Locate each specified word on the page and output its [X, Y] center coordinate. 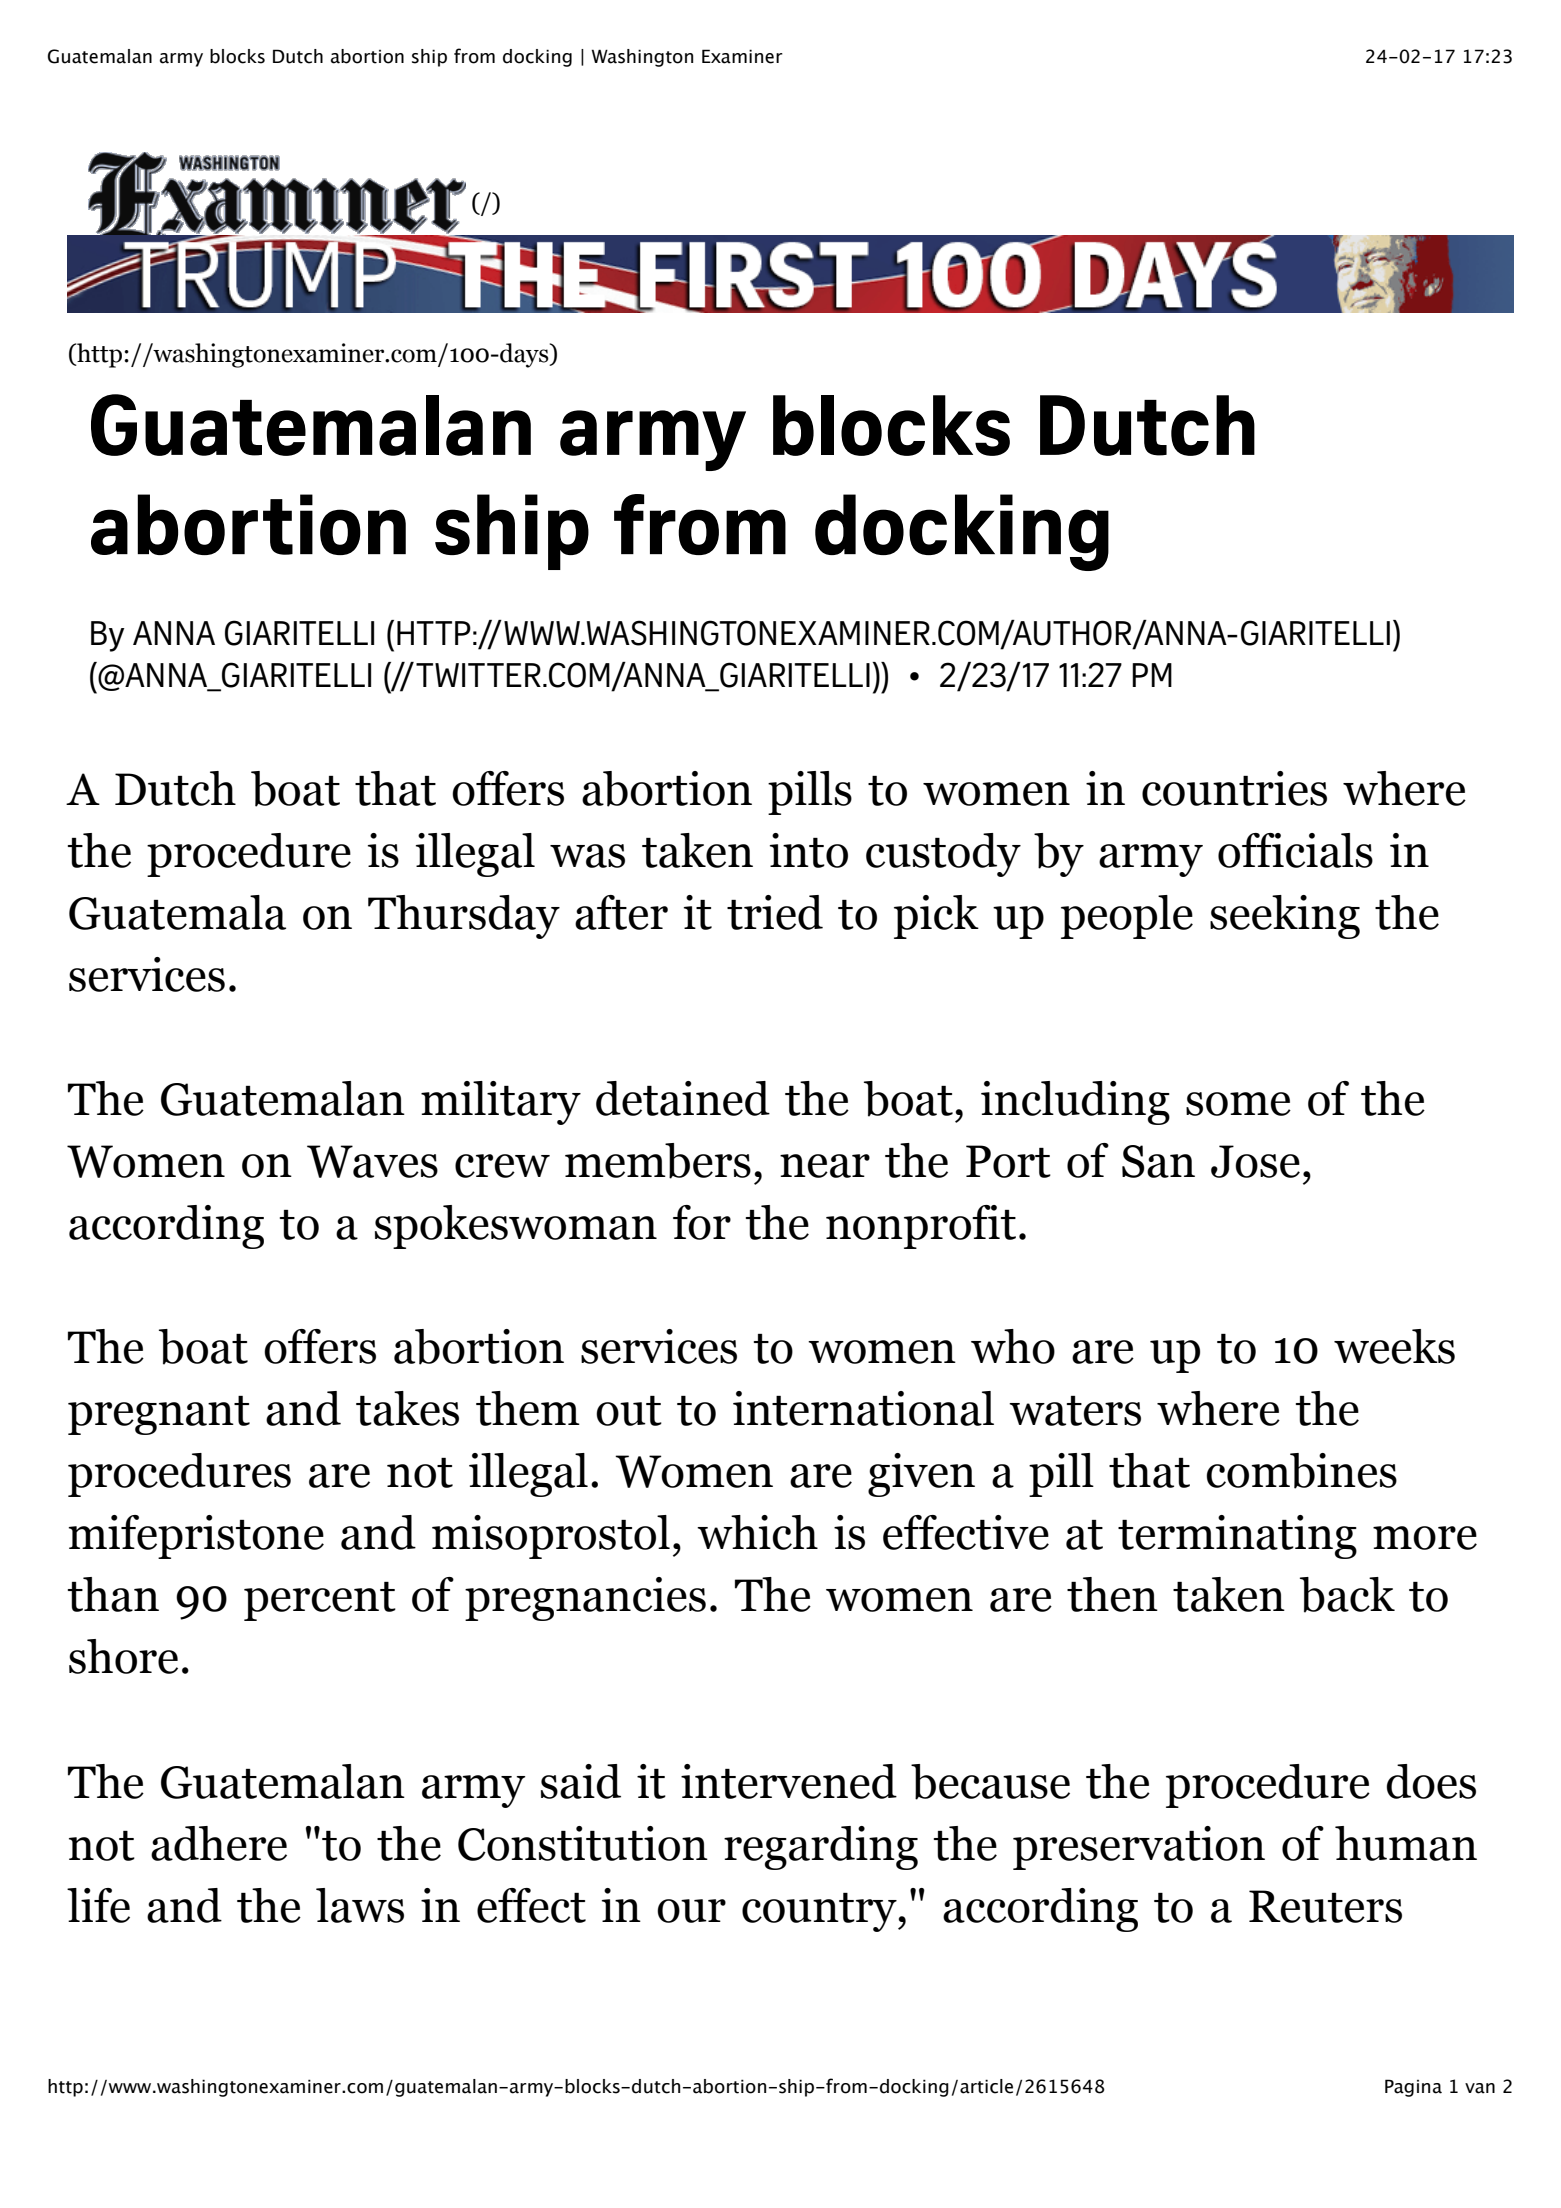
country [820, 1912]
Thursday [464, 917]
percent [320, 1601]
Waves [372, 1161]
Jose [1255, 1161]
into [809, 850]
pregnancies [585, 1599]
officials [1295, 850]
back [1347, 1595]
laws [360, 1905]
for [702, 1222]
